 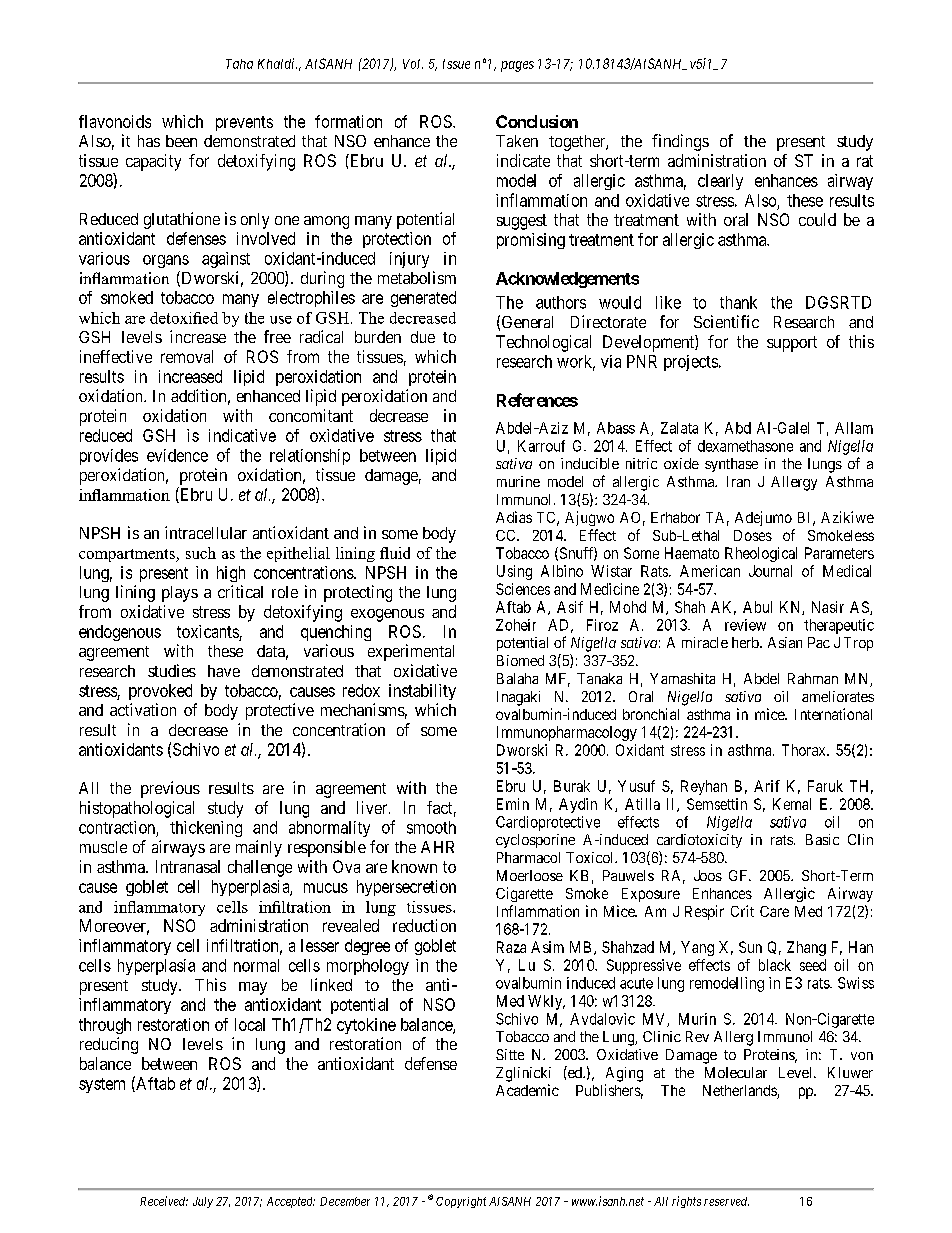 What do you see at coordinates (517, 66) in the screenshot?
I see `pages` at bounding box center [517, 66].
